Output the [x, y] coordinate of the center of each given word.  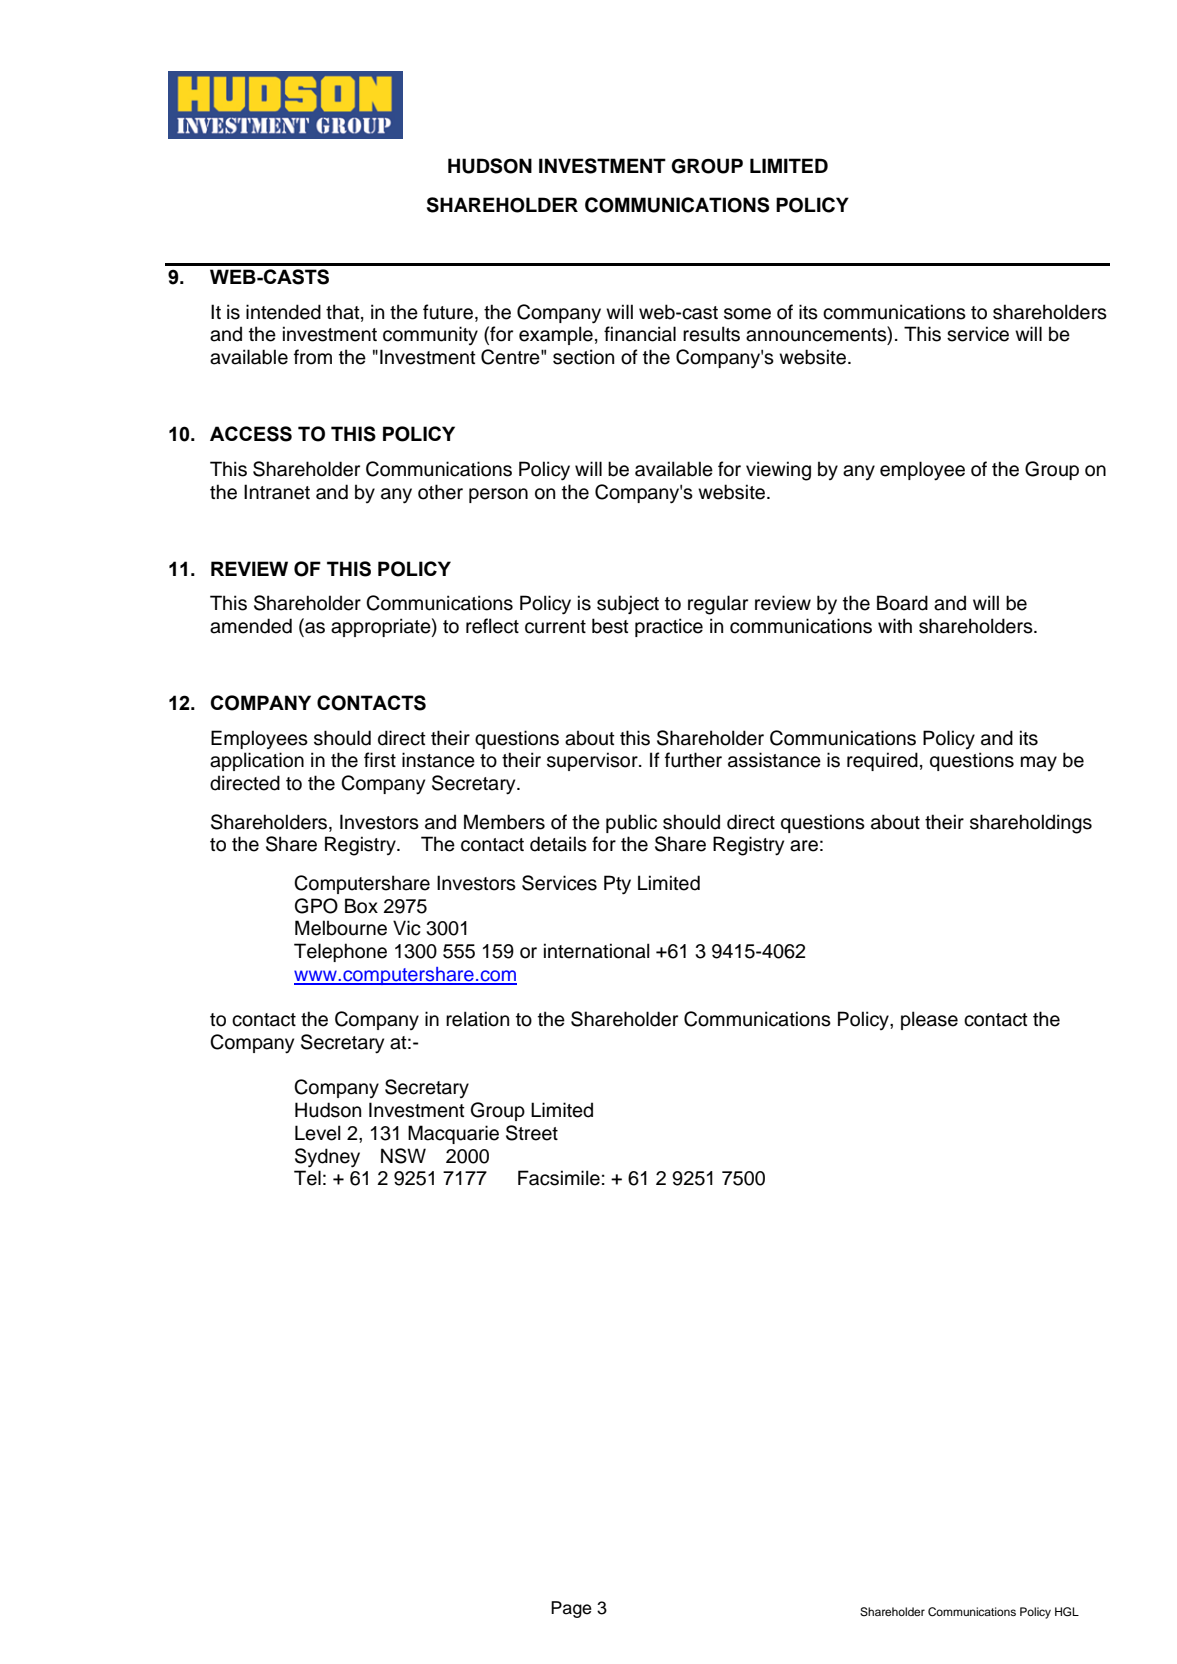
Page [571, 1609]
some [747, 314]
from [313, 357]
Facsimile [559, 1178]
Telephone [340, 952]
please [929, 1020]
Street [532, 1133]
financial [640, 334]
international [597, 951]
